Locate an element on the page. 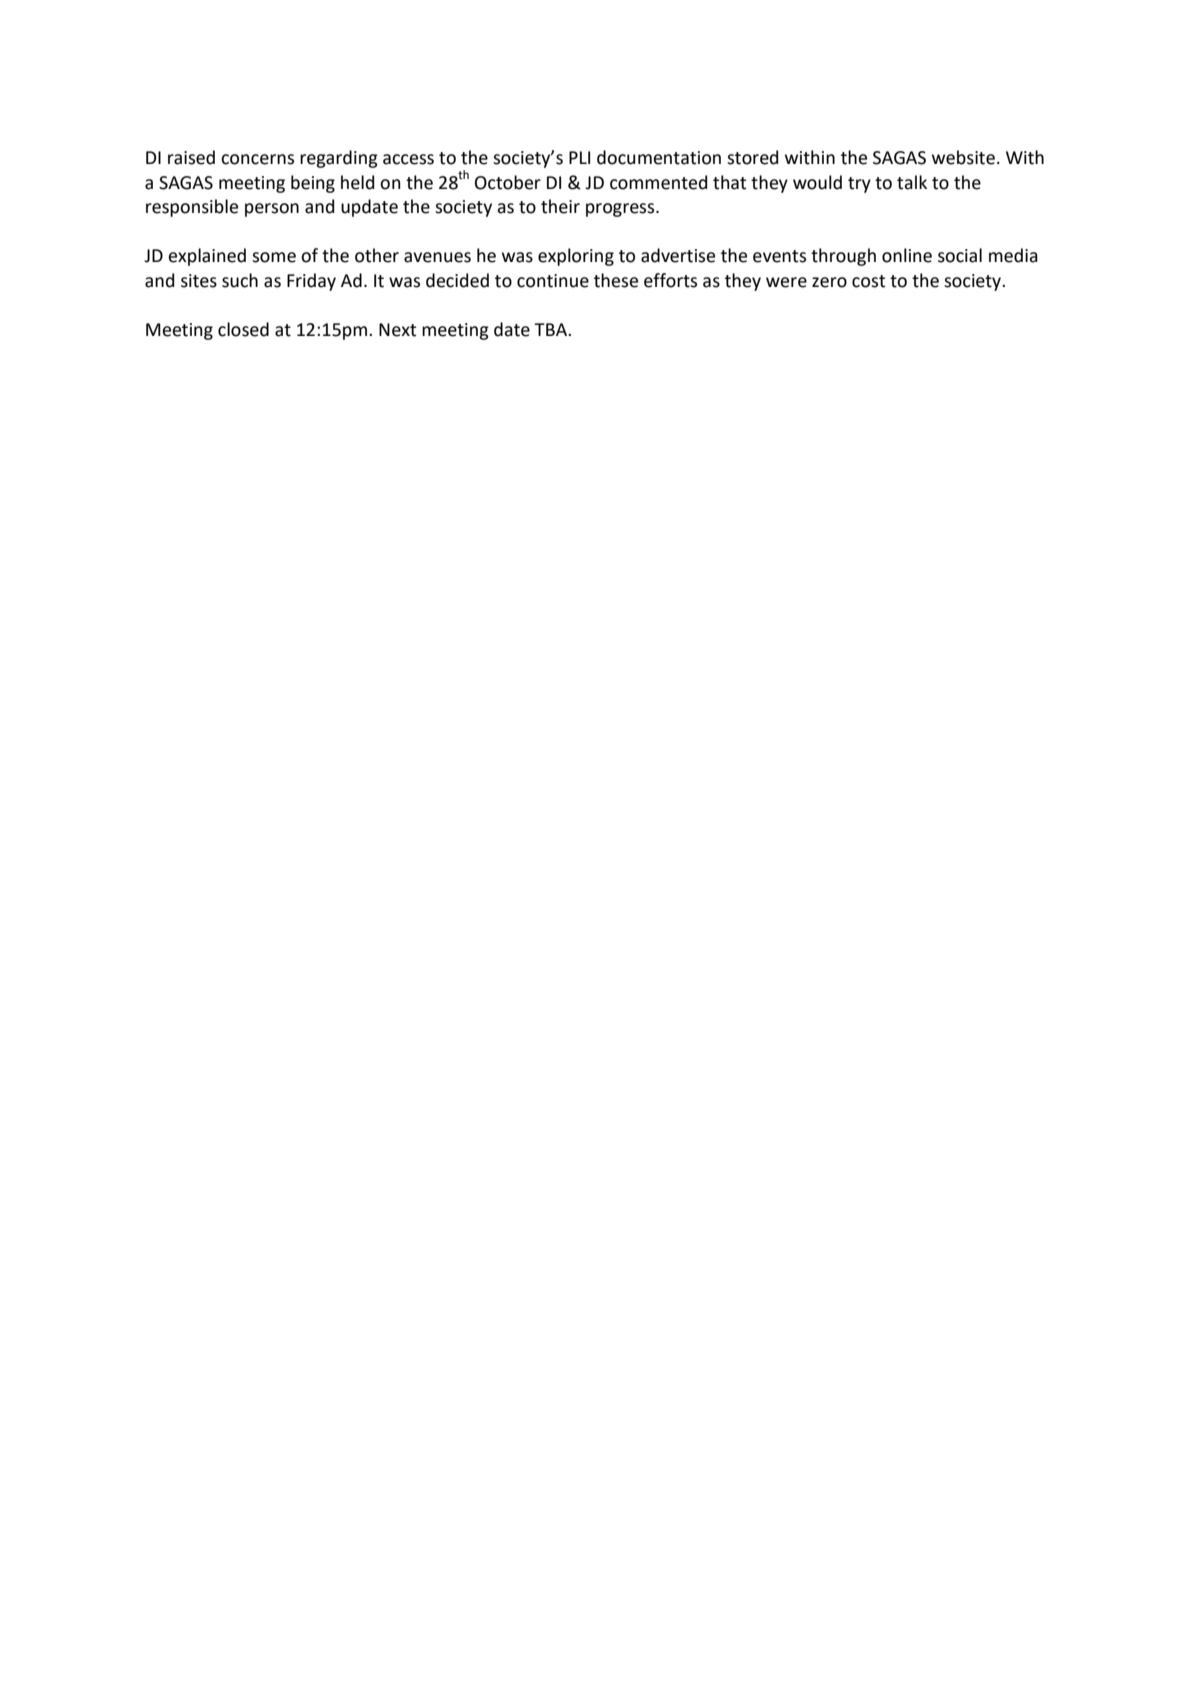  exploring is located at coordinates (576, 257).
